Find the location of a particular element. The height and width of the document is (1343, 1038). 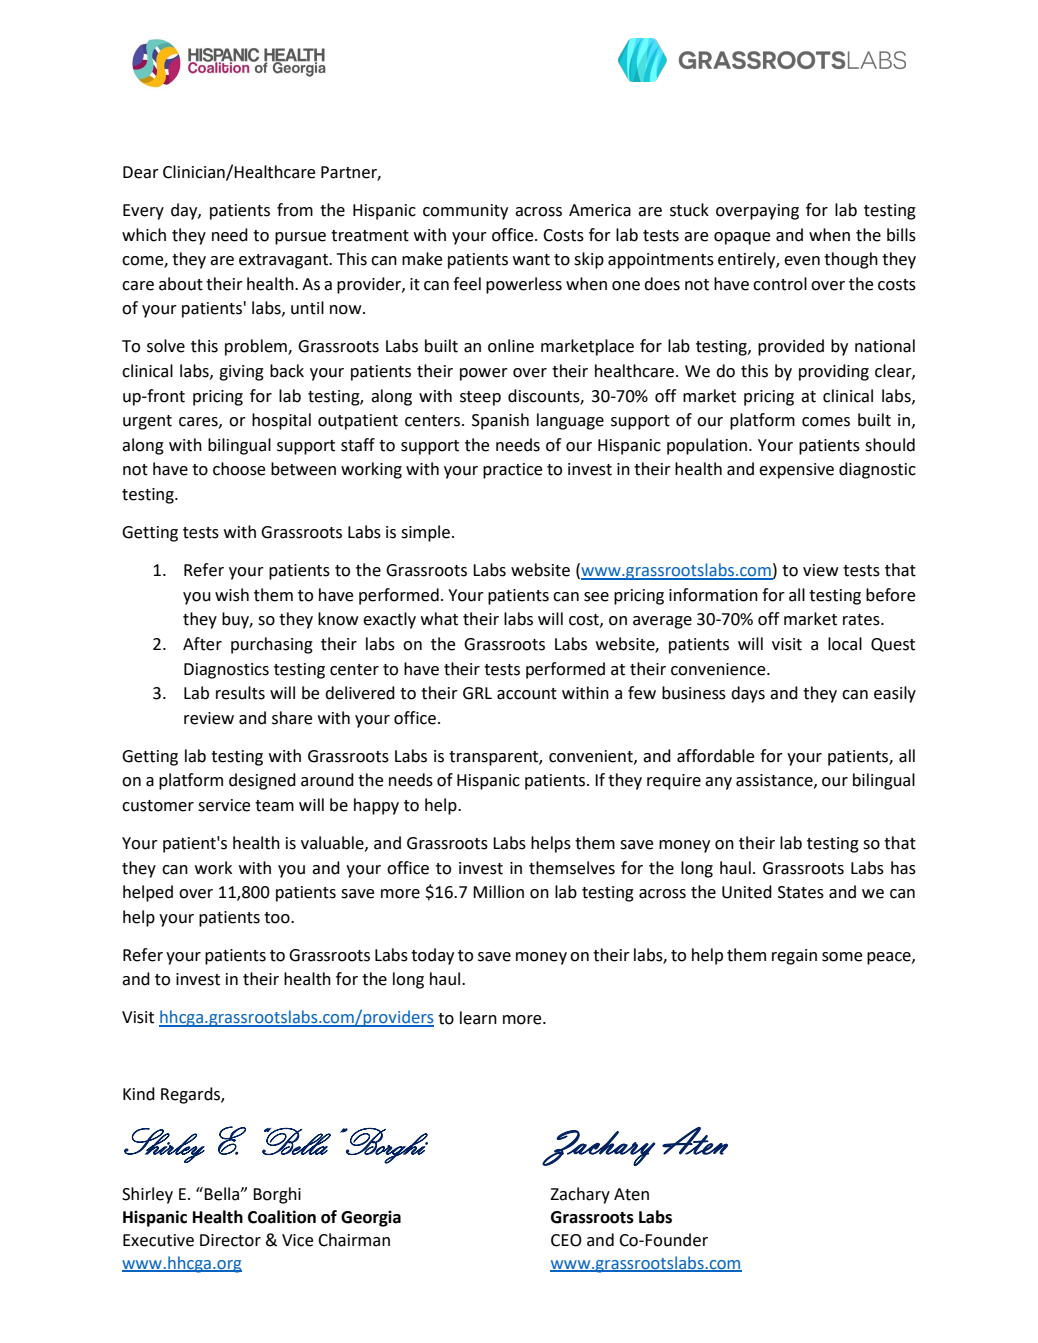

community is located at coordinates (465, 212).
